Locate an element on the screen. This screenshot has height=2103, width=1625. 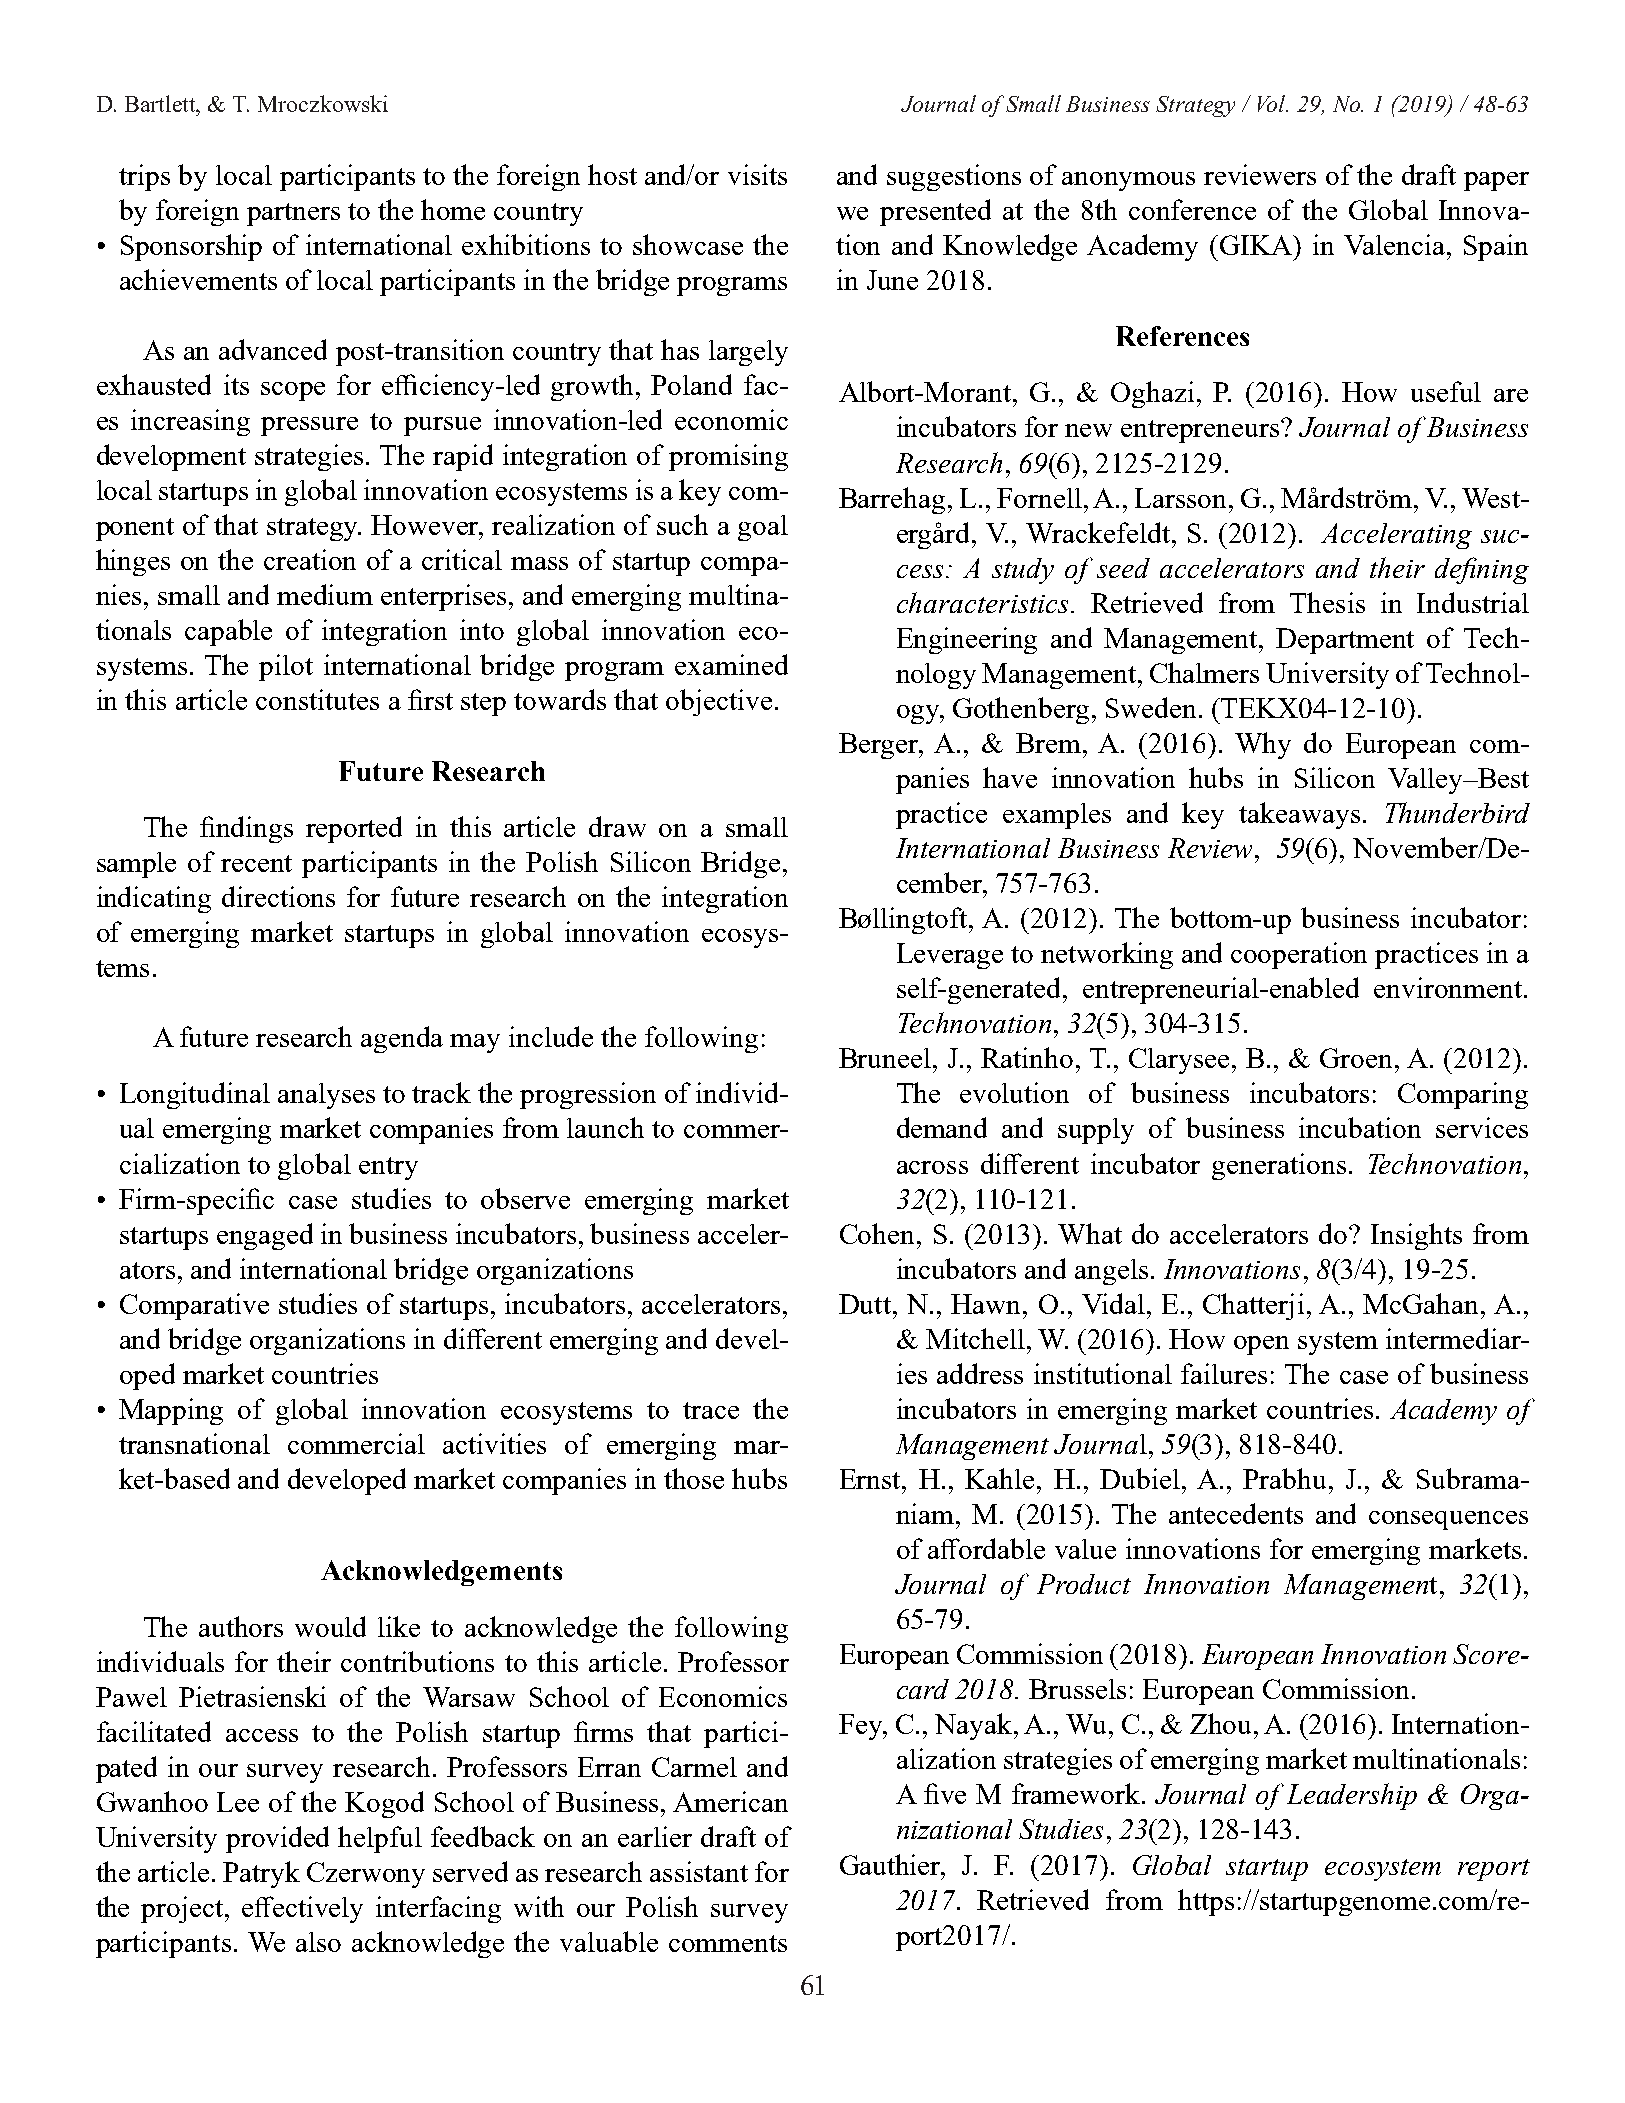
Valencia is located at coordinates (1396, 244).
